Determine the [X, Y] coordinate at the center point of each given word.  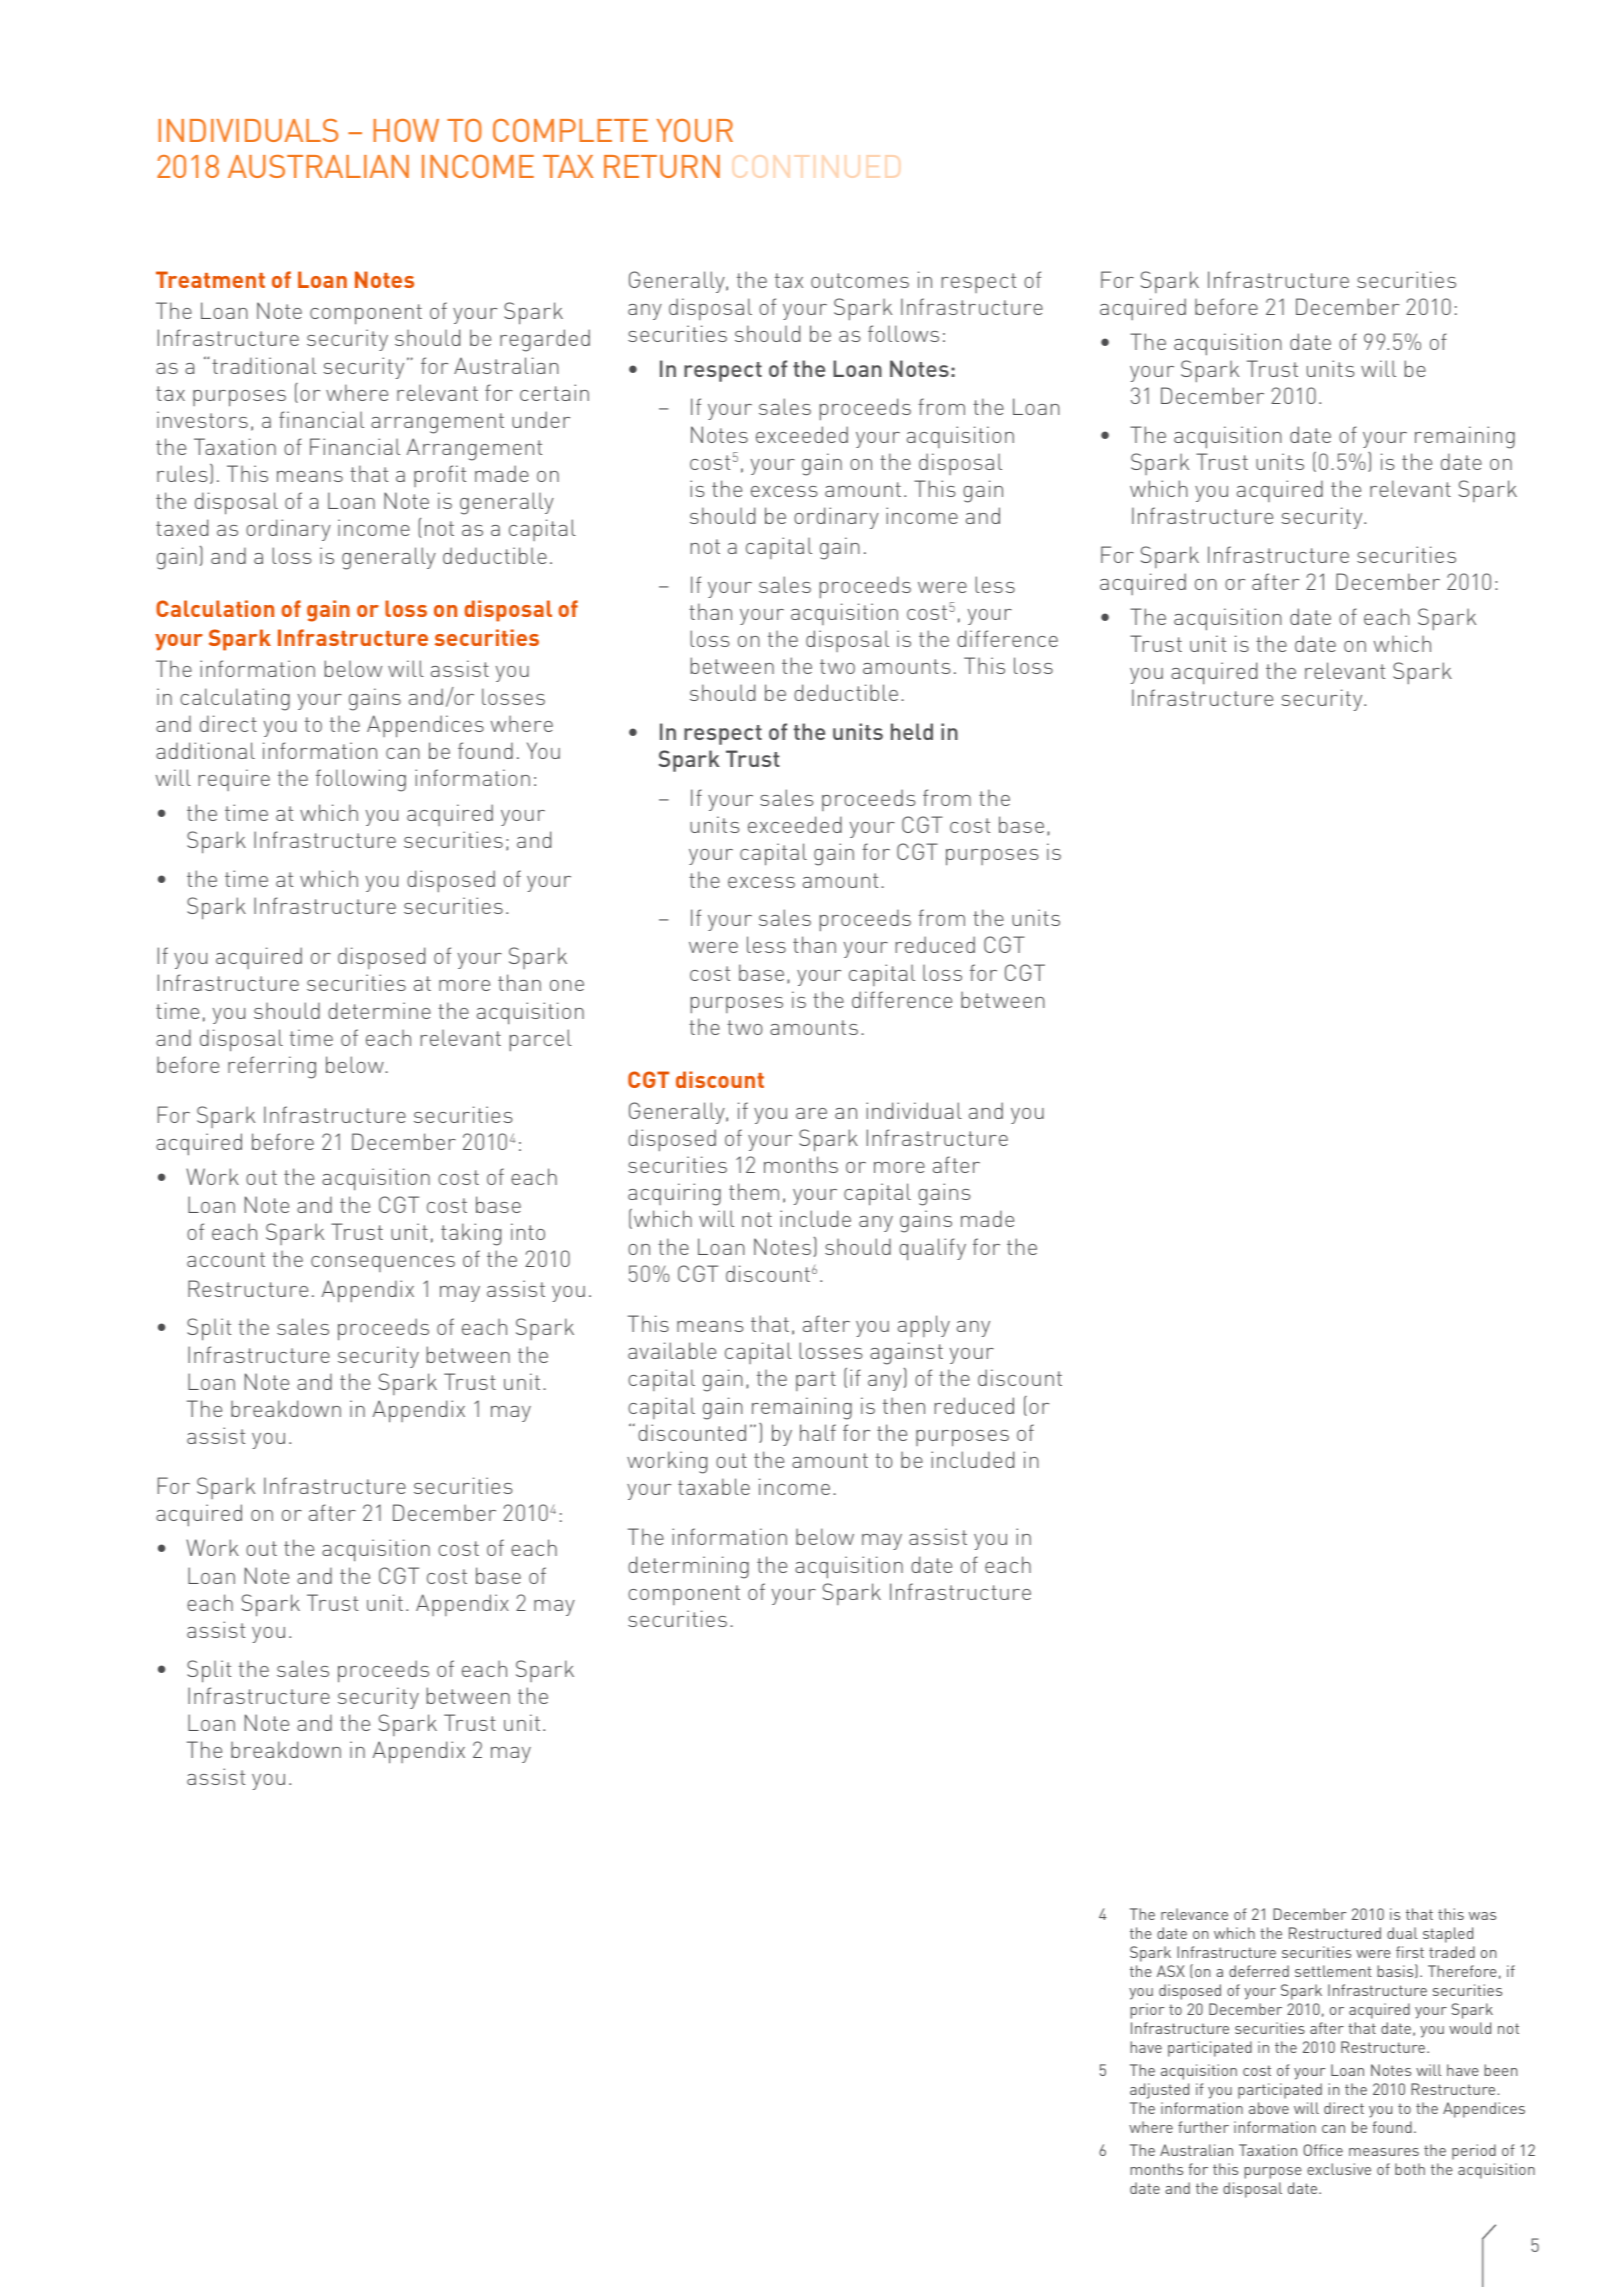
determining [688, 1567]
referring [272, 1067]
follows [903, 333]
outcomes [860, 280]
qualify [932, 1249]
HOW [406, 130]
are [811, 1113]
